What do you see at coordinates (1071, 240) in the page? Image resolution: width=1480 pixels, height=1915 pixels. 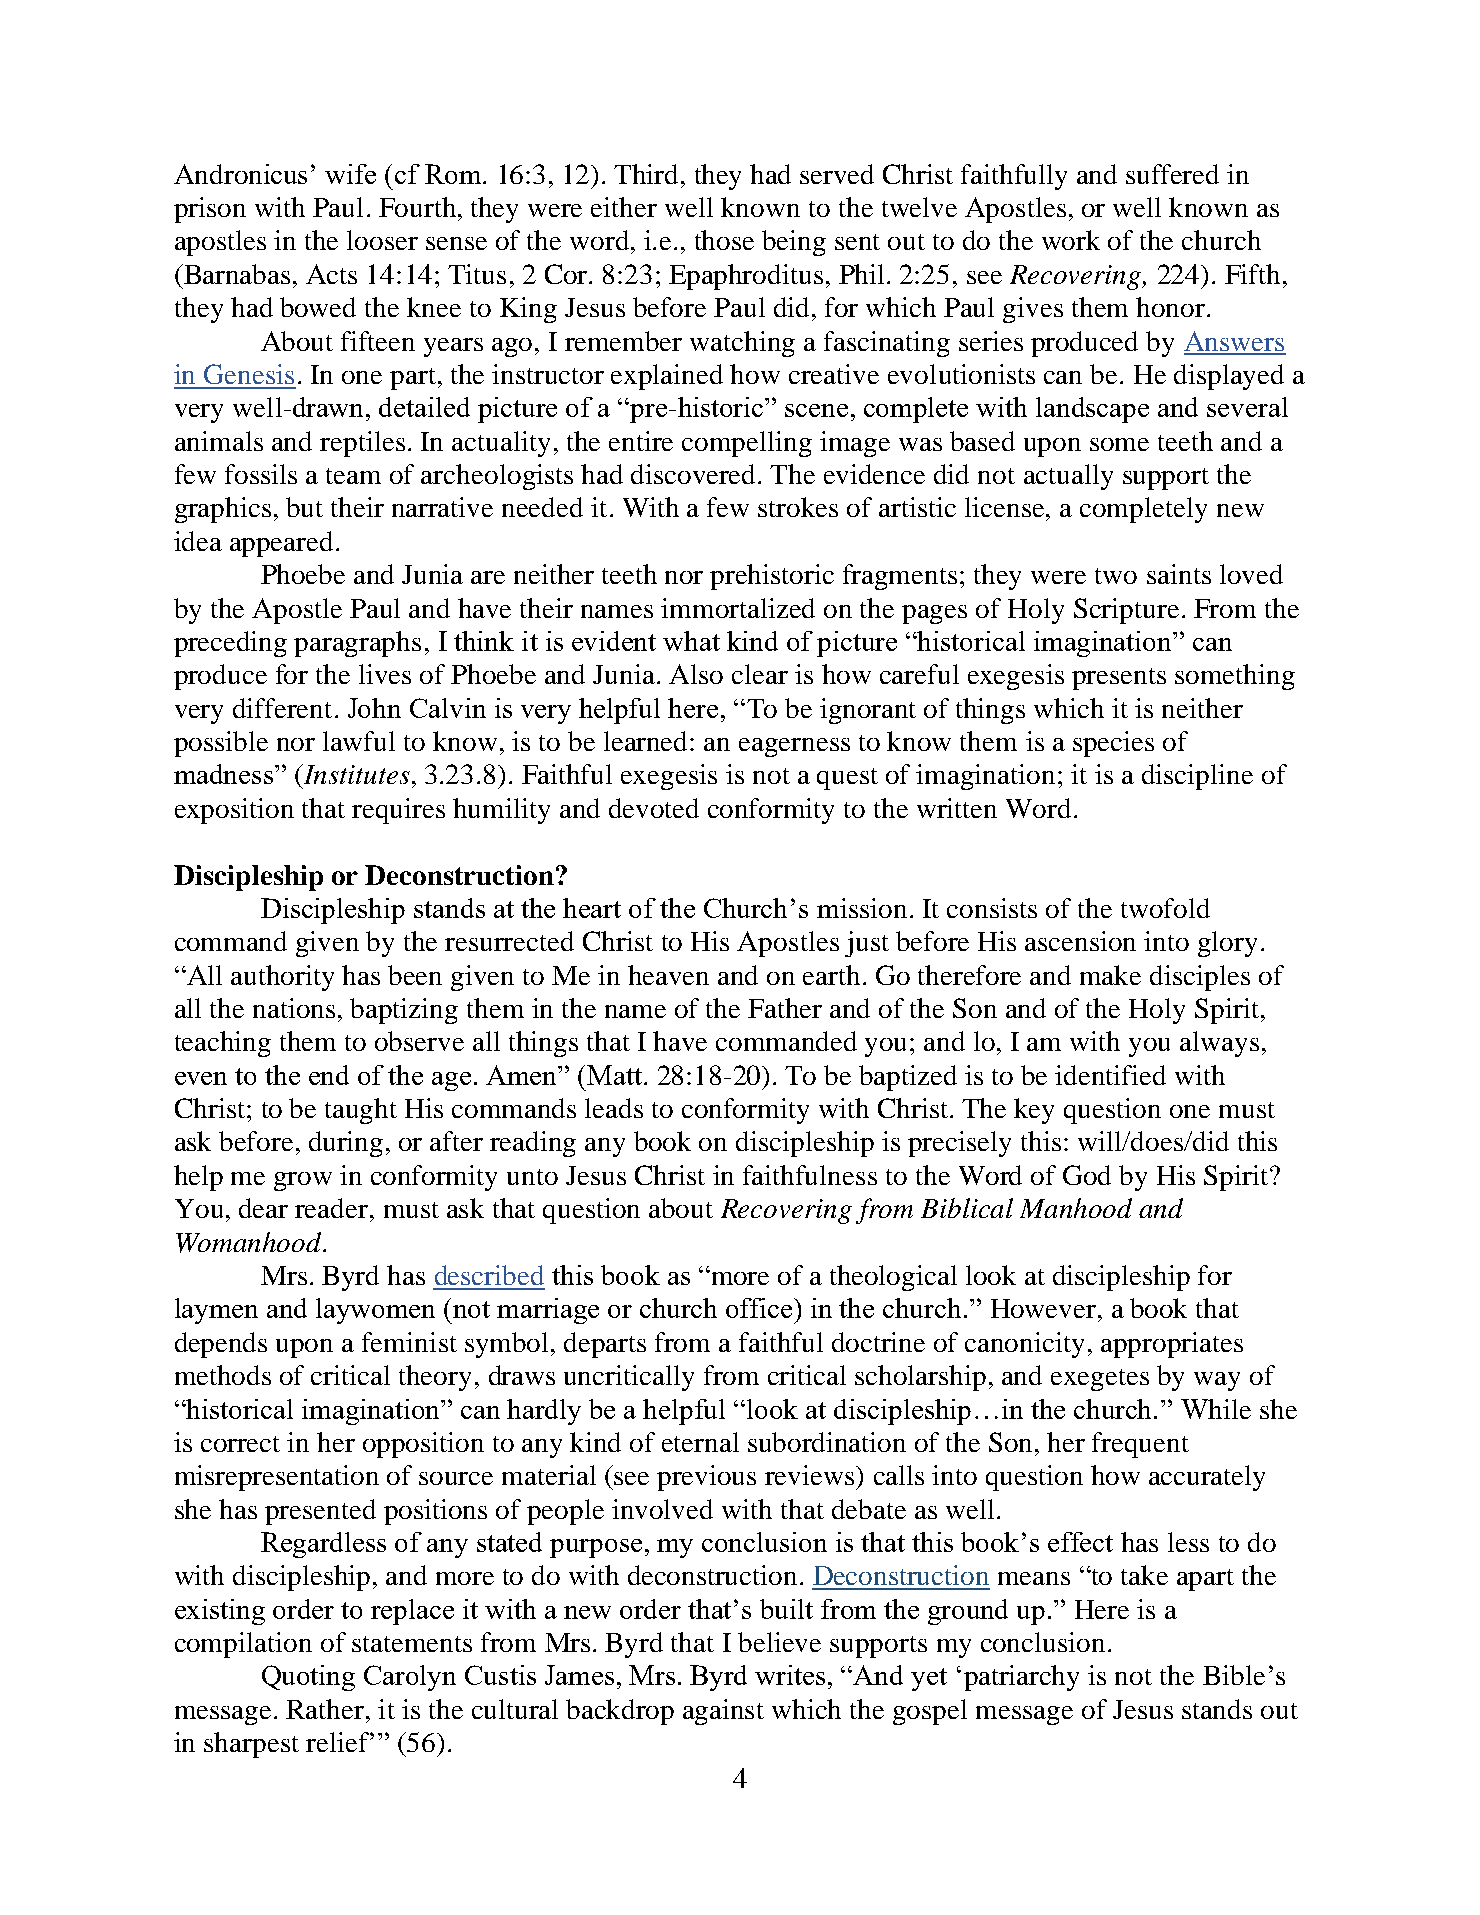 I see `work` at bounding box center [1071, 240].
